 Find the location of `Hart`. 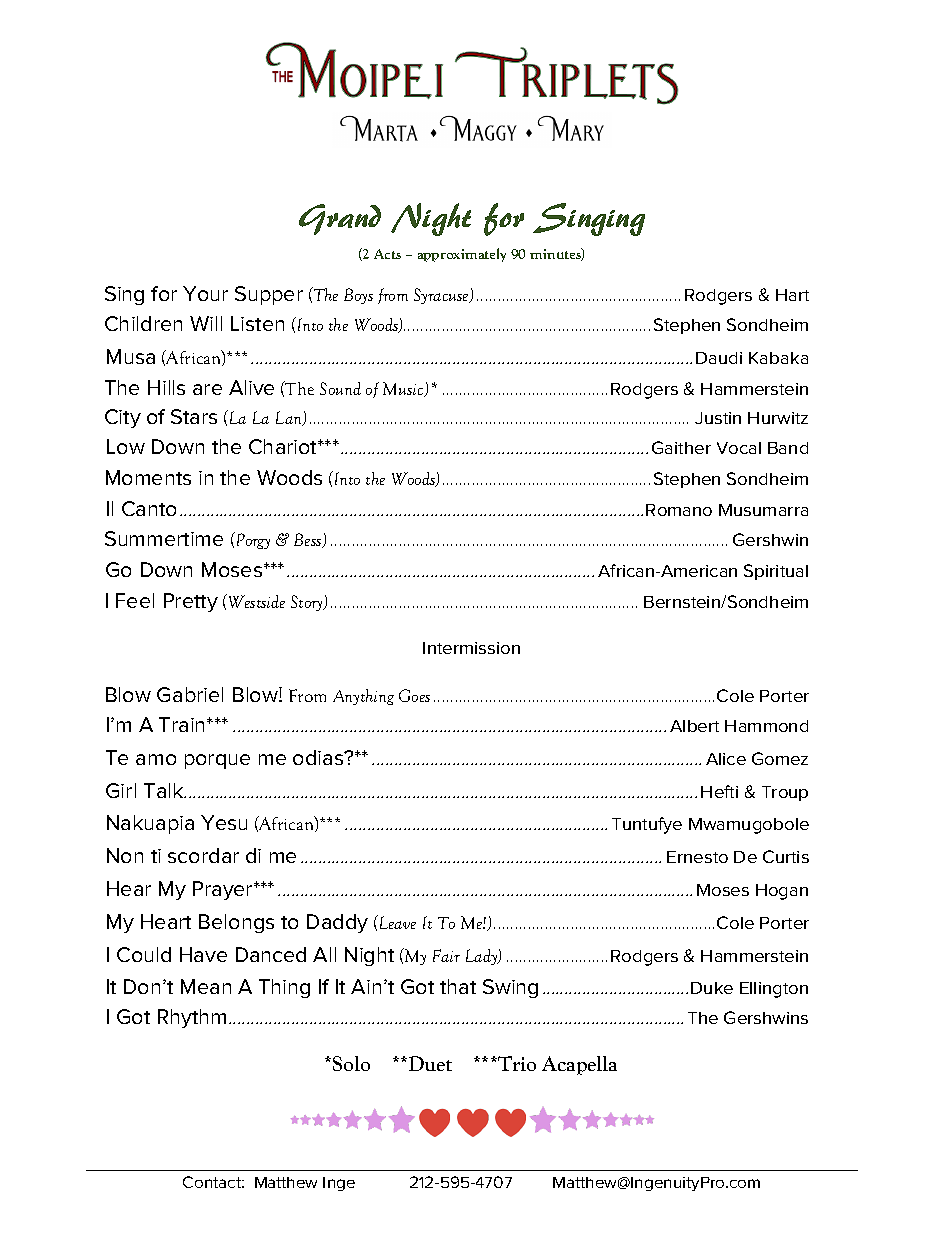

Hart is located at coordinates (792, 295).
